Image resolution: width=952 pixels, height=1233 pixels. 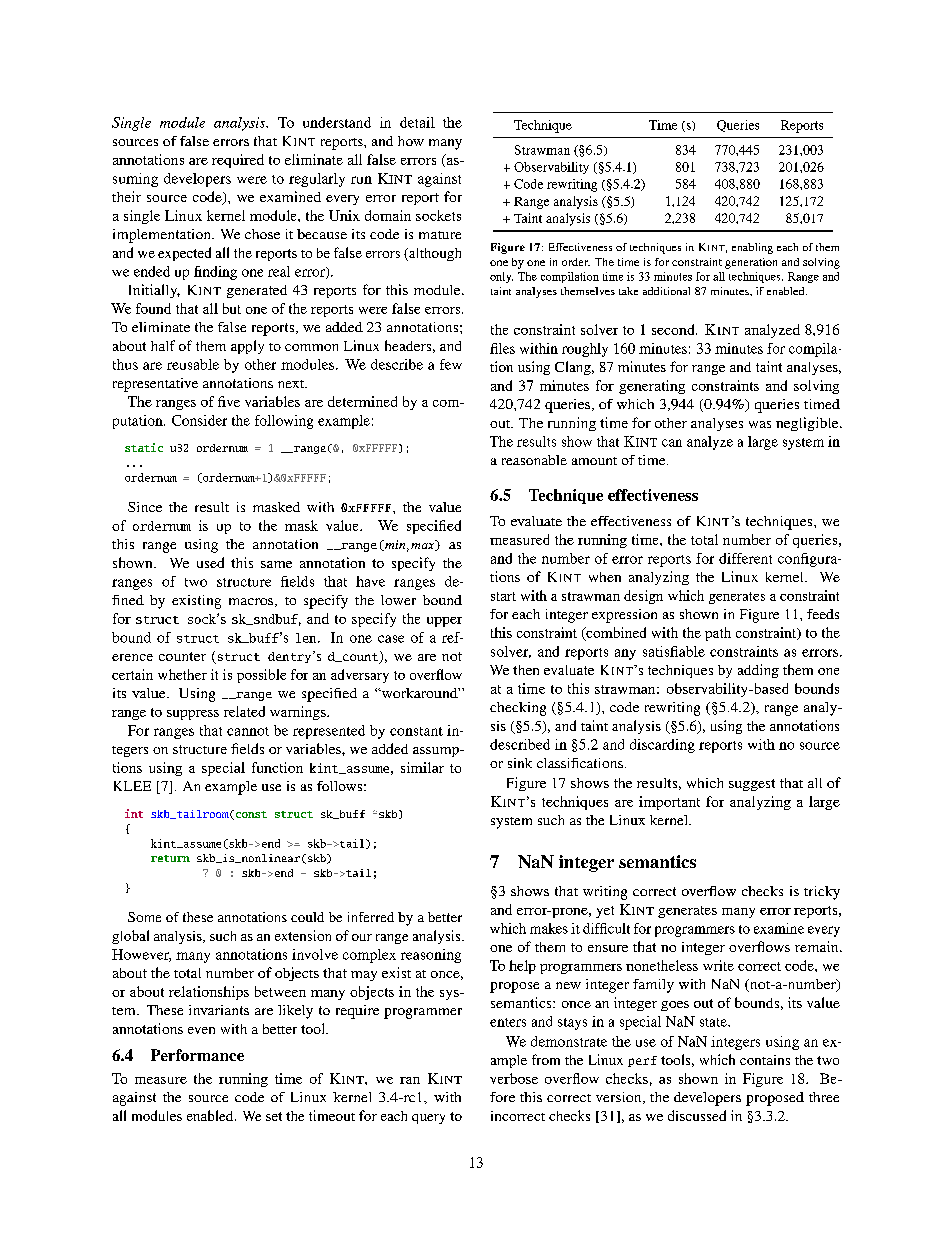 I want to click on their, so click(x=126, y=196).
